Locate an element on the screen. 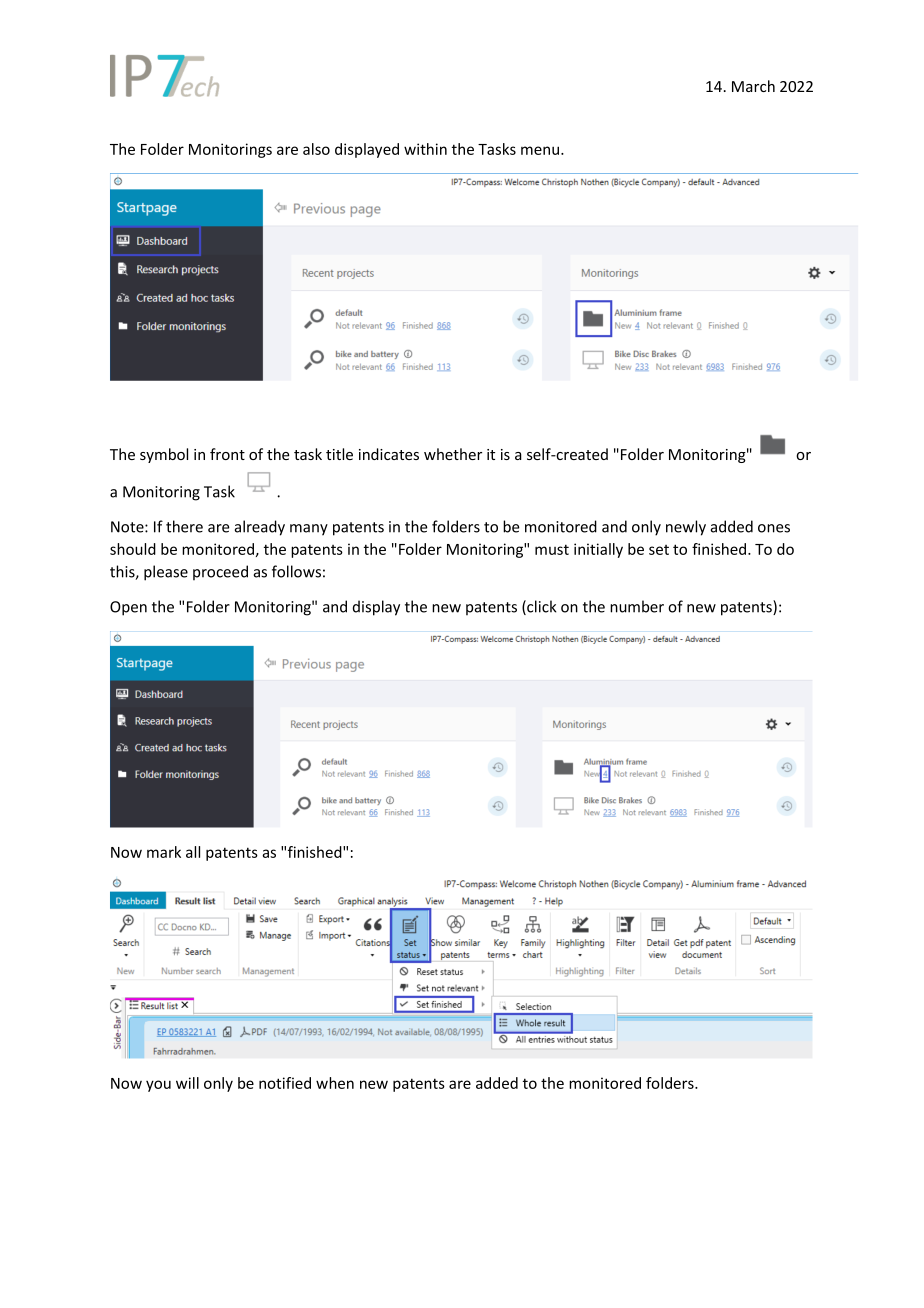 Image resolution: width=924 pixels, height=1308 pixels. set is located at coordinates (659, 550).
